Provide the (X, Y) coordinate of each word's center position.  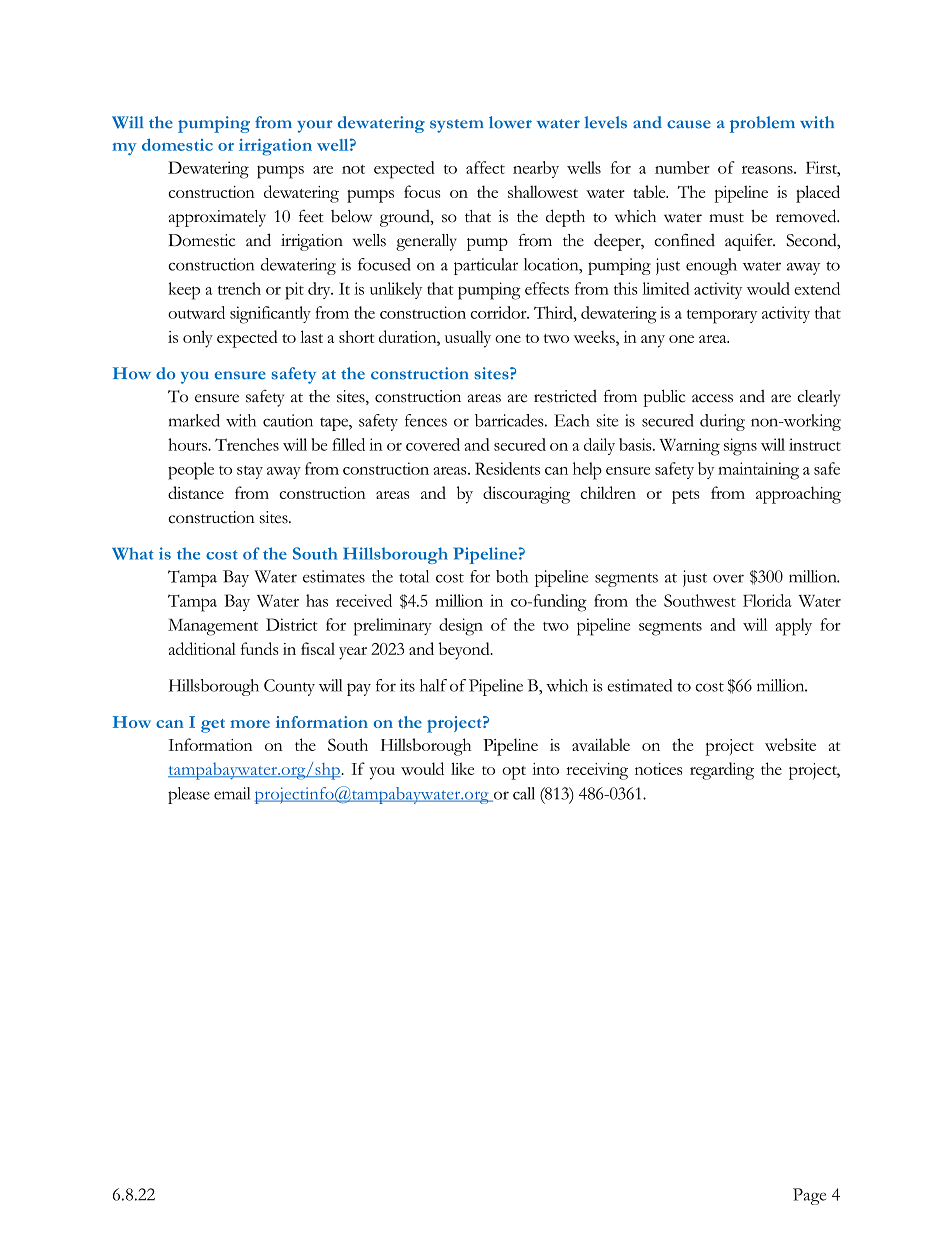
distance (196, 492)
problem (762, 124)
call (524, 793)
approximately (217, 218)
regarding (722, 771)
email (232, 793)
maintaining (758, 471)
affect (485, 167)
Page (809, 1196)
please (189, 795)
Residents (507, 468)
